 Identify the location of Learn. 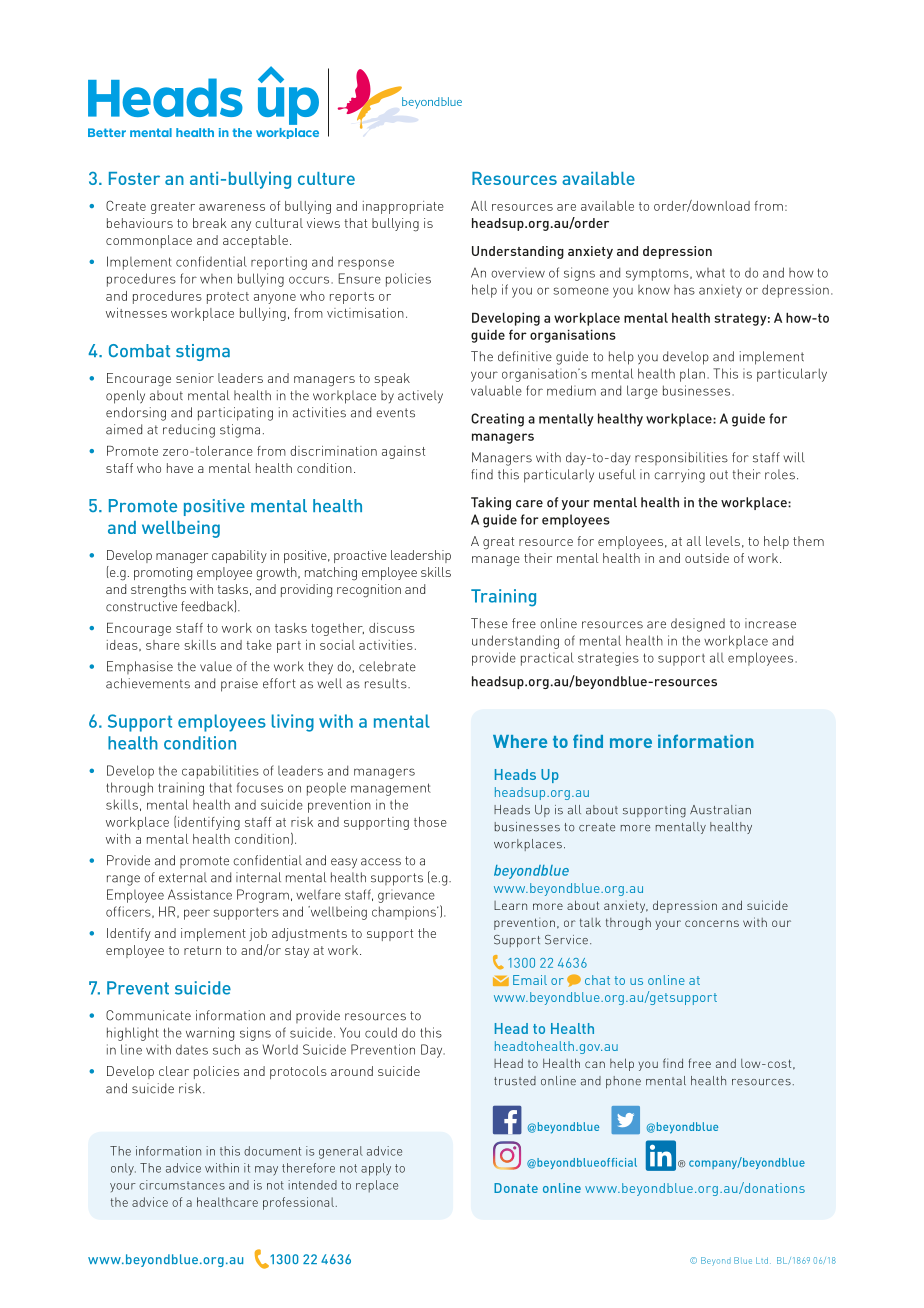
(510, 905).
